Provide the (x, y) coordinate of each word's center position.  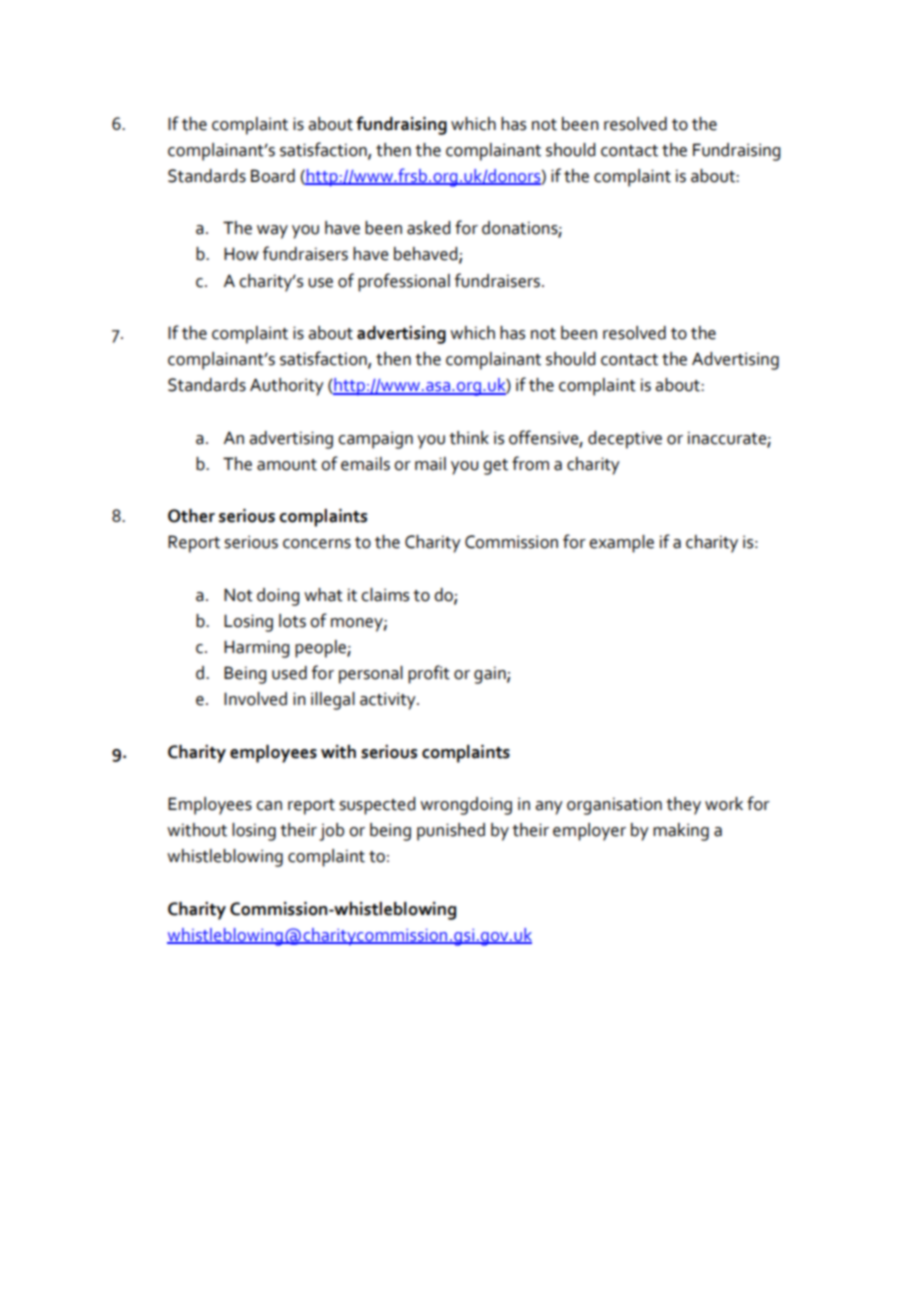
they (683, 806)
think (469, 438)
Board (273, 176)
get (495, 467)
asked (428, 228)
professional (404, 282)
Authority (287, 387)
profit (429, 674)
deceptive (625, 440)
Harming (256, 649)
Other (191, 516)
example (621, 544)
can (269, 806)
